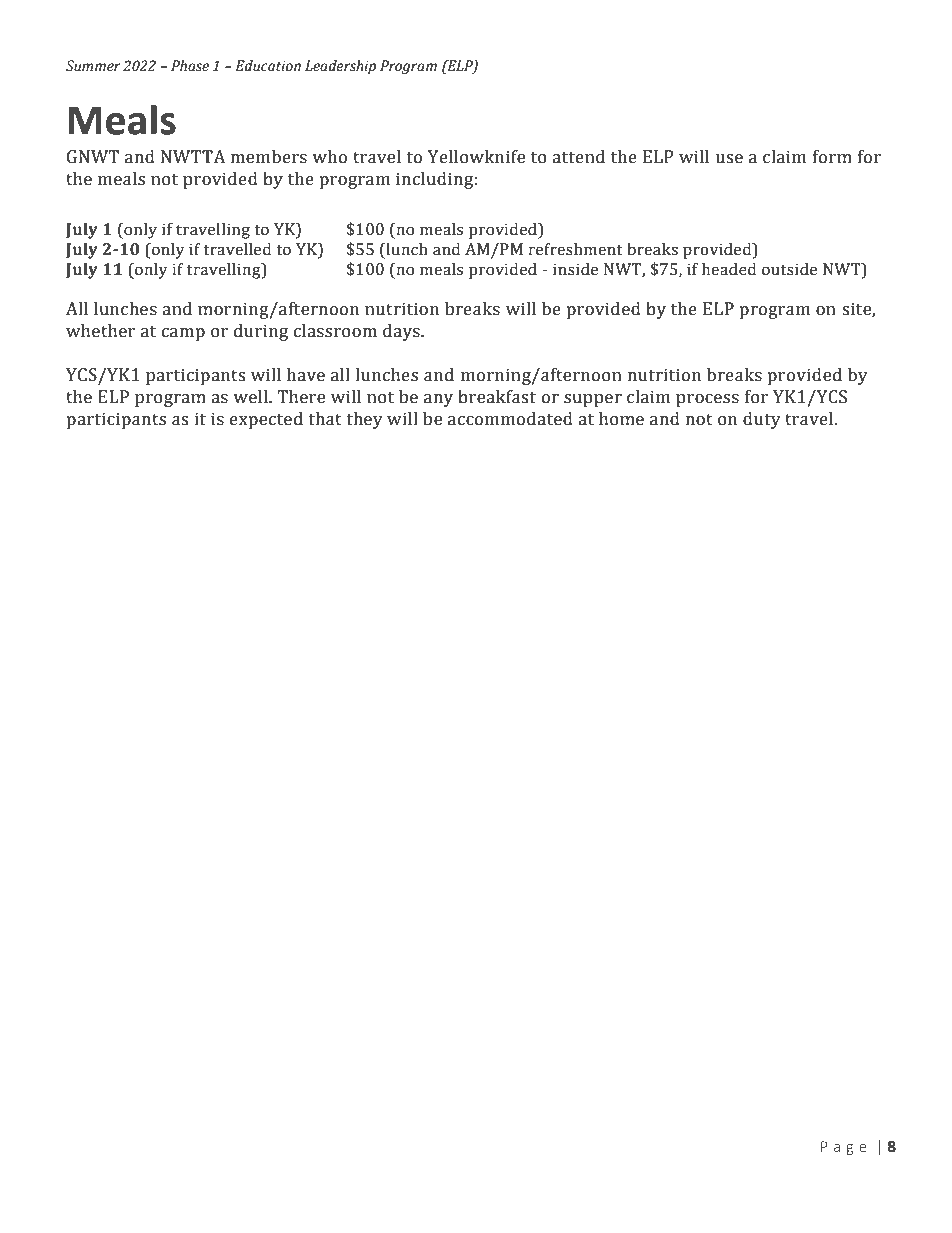 The width and height of the screenshot is (952, 1233). What do you see at coordinates (190, 66) in the screenshot?
I see `Phase` at bounding box center [190, 66].
